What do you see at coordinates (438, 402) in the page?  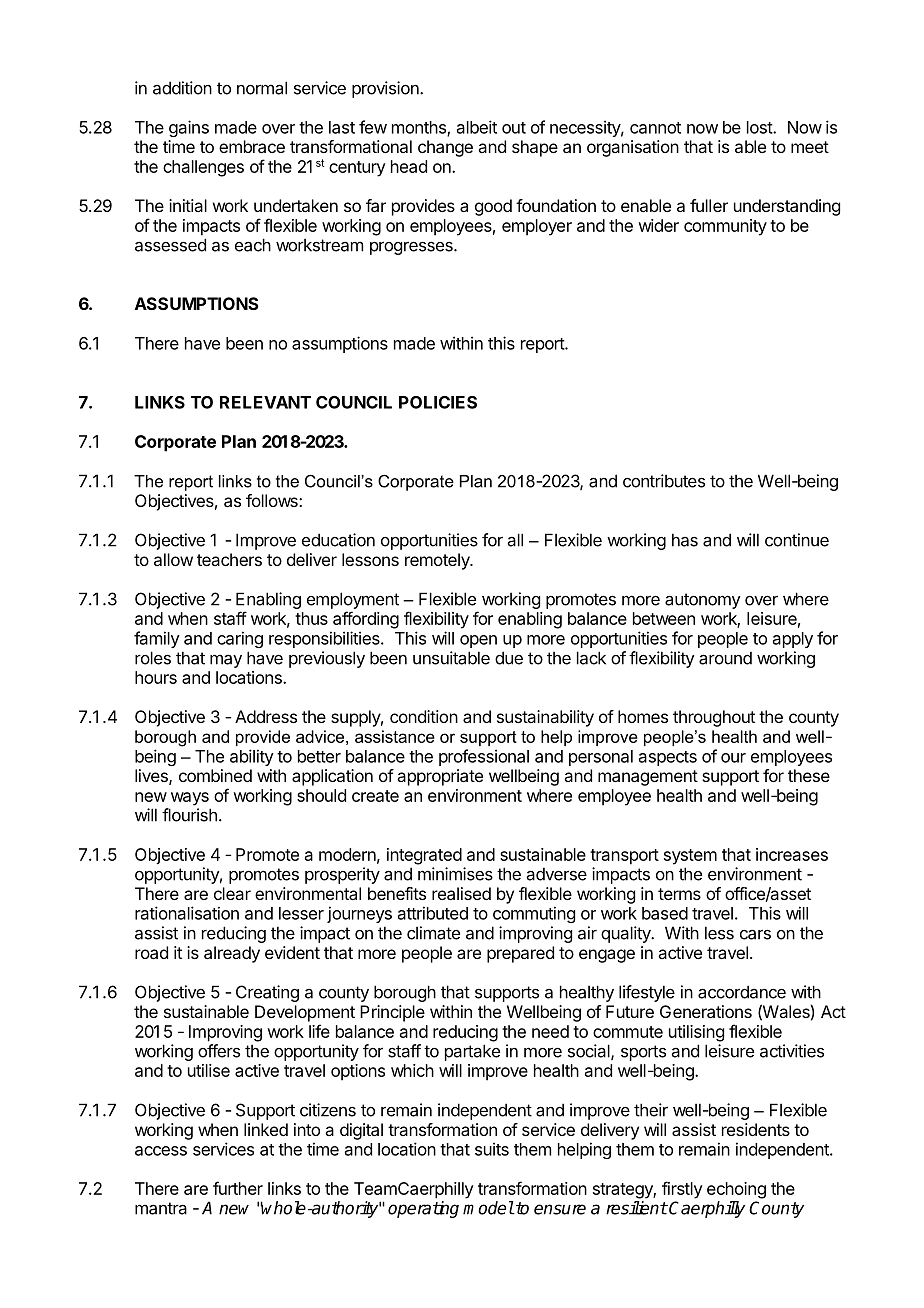 I see `POLICIES` at bounding box center [438, 402].
